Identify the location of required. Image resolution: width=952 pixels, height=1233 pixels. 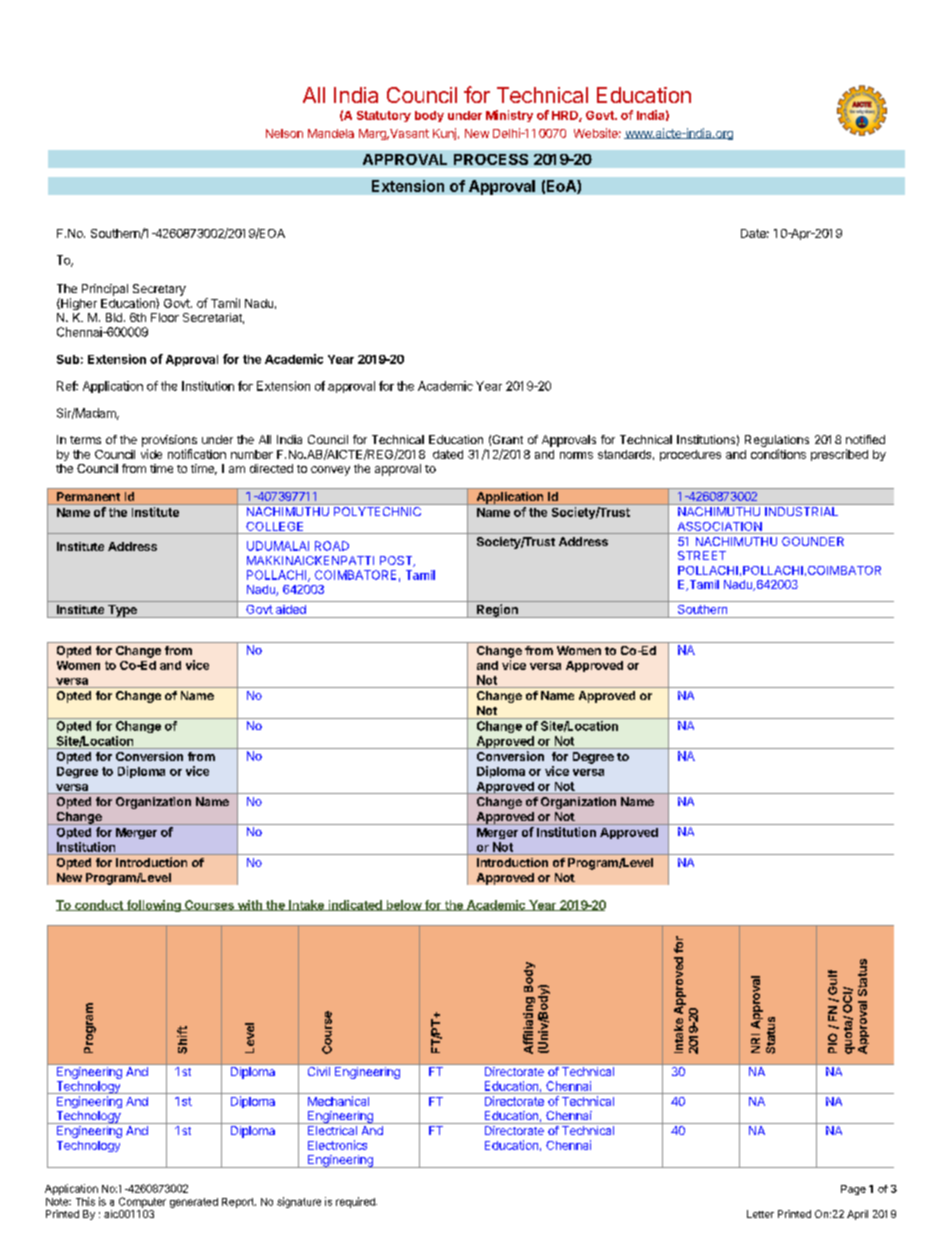
(356, 1202).
